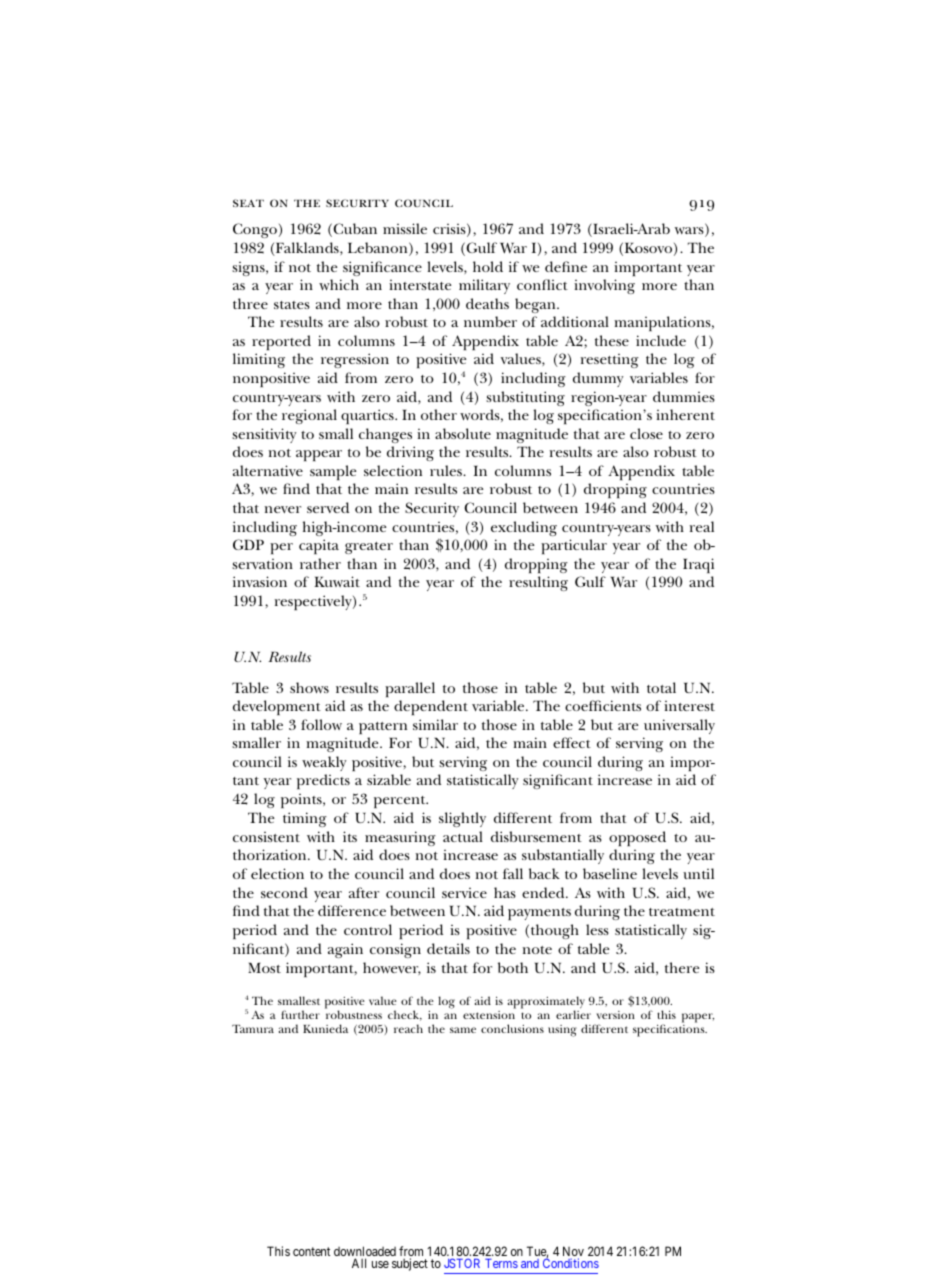 This screenshot has width=950, height=1288. What do you see at coordinates (300, 1014) in the screenshot?
I see `further` at bounding box center [300, 1014].
